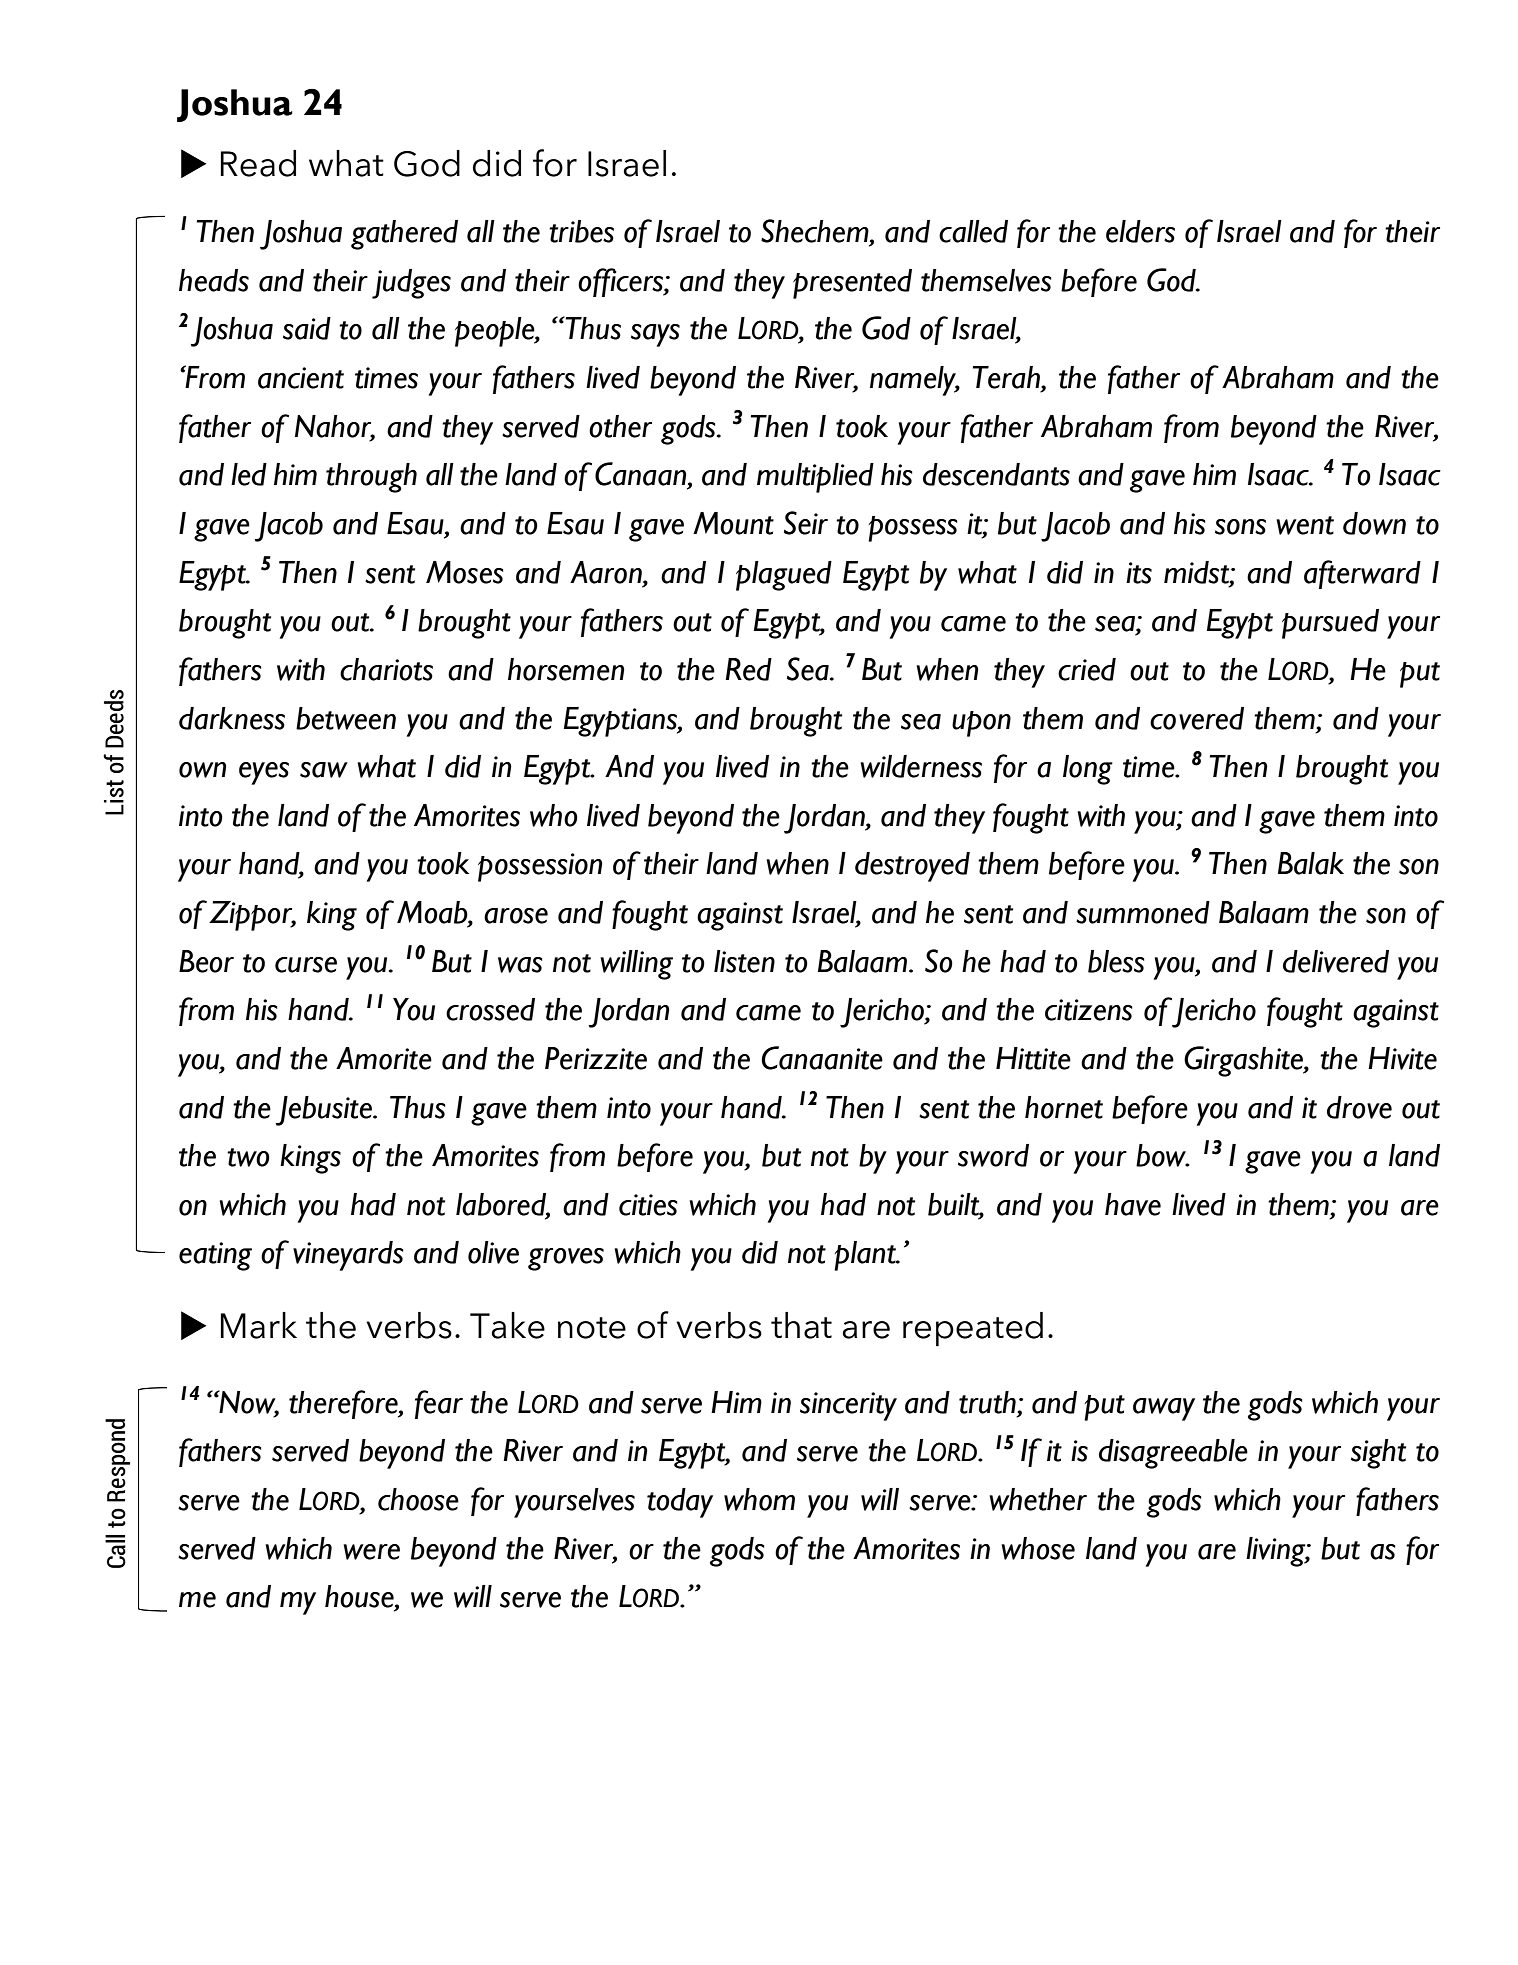 This screenshot has width=1518, height=1965. Describe the element at coordinates (816, 232) in the screenshot. I see `Shechem` at that location.
